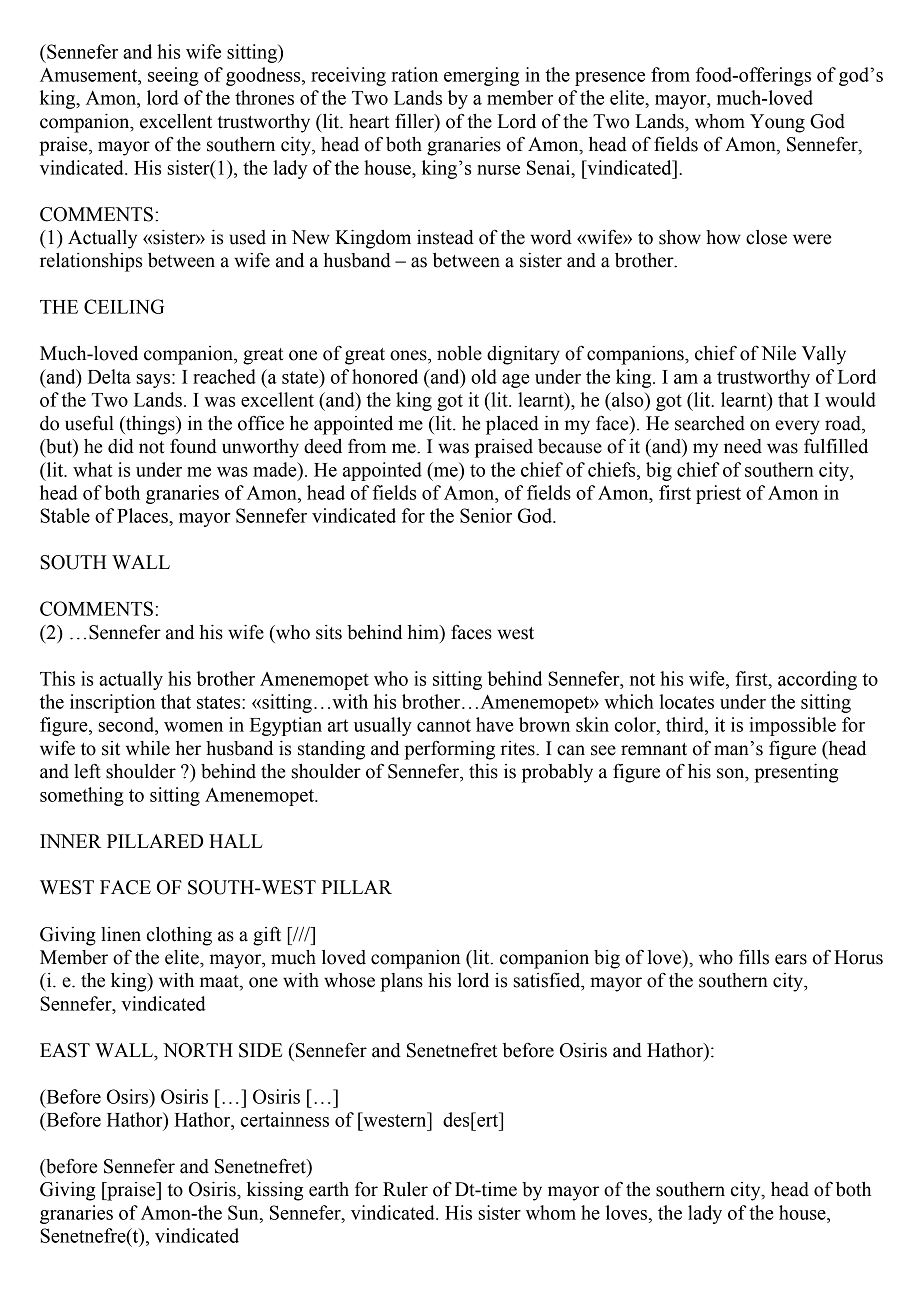  Describe the element at coordinates (244, 1212) in the screenshot. I see `Sun` at that location.
